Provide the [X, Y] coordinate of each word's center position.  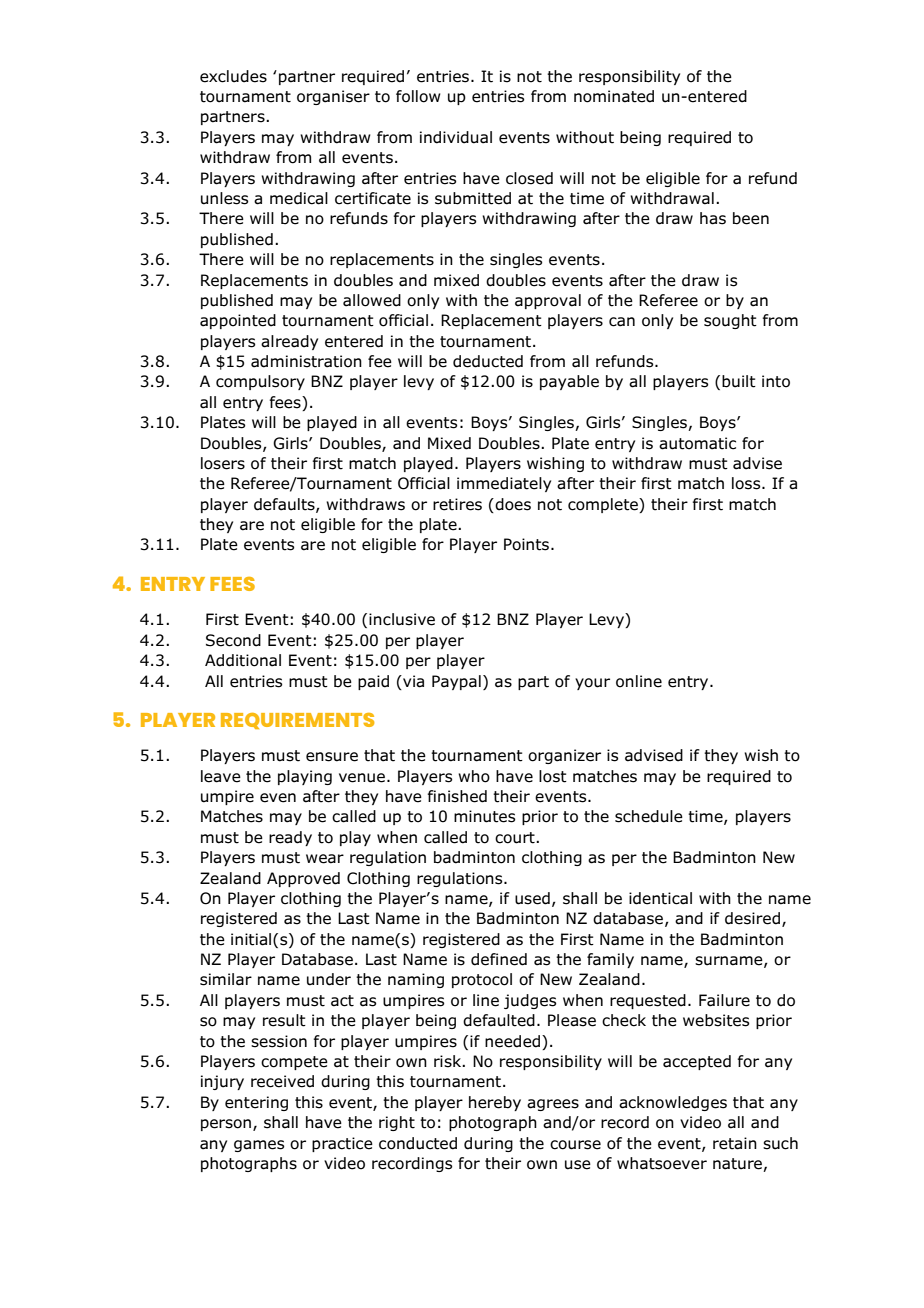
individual [456, 137]
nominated [614, 96]
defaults [285, 505]
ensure [332, 757]
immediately [504, 484]
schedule [649, 816]
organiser [333, 97]
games [259, 1146]
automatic [697, 443]
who [474, 776]
